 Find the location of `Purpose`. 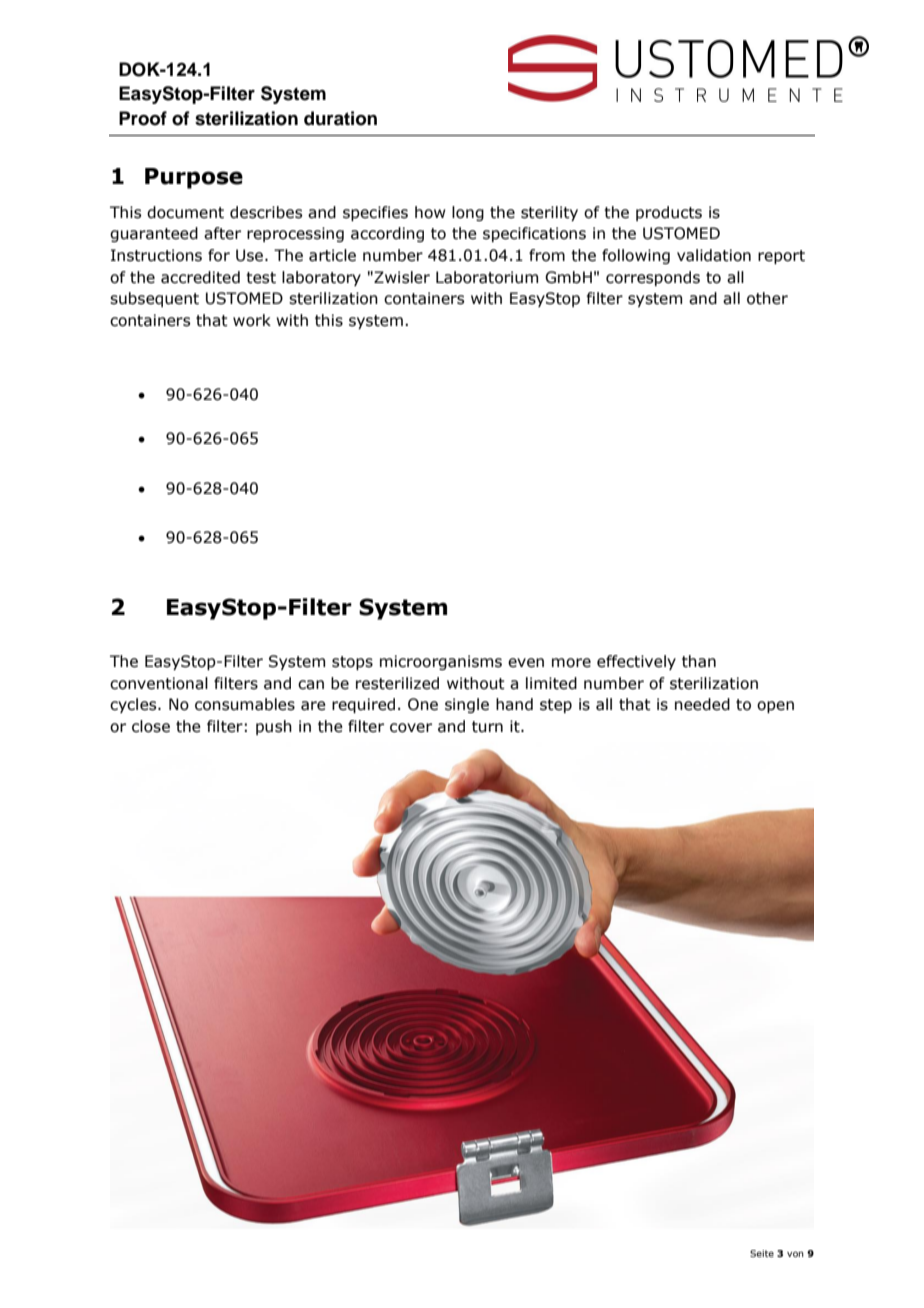

Purpose is located at coordinates (194, 178).
